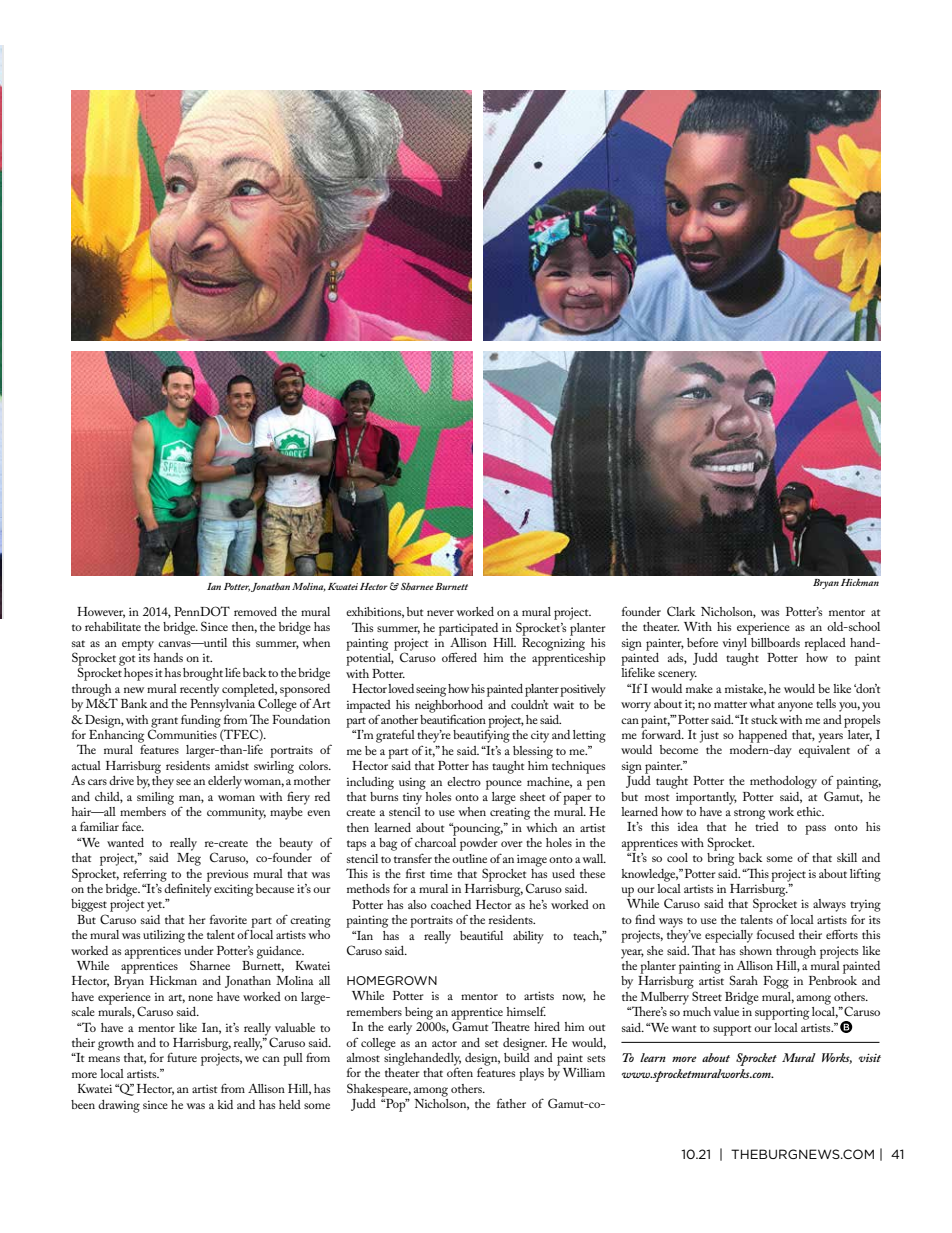 The image size is (952, 1233). Describe the element at coordinates (511, 1103) in the page. I see `father` at that location.
